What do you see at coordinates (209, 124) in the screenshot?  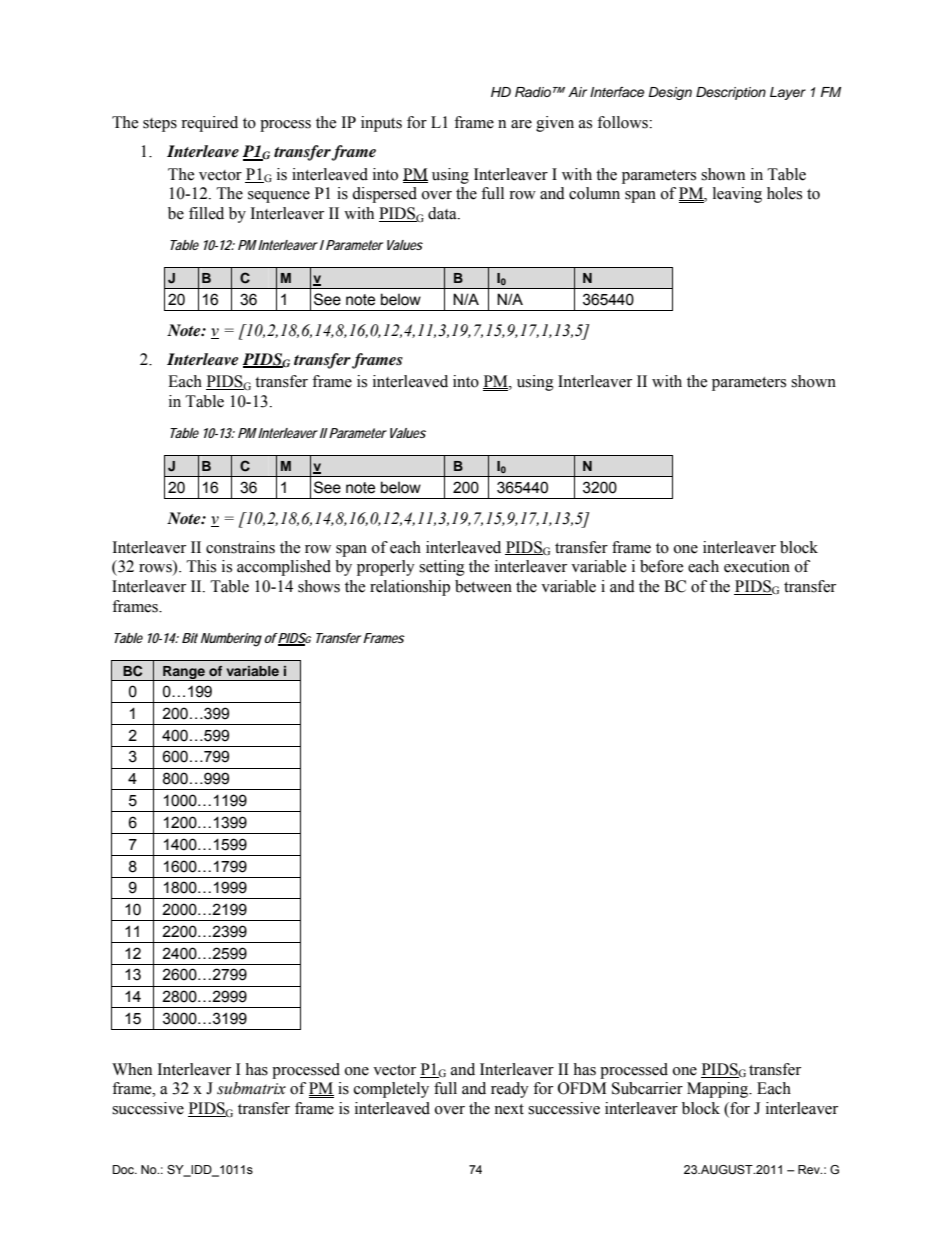 I see `required` at bounding box center [209, 124].
